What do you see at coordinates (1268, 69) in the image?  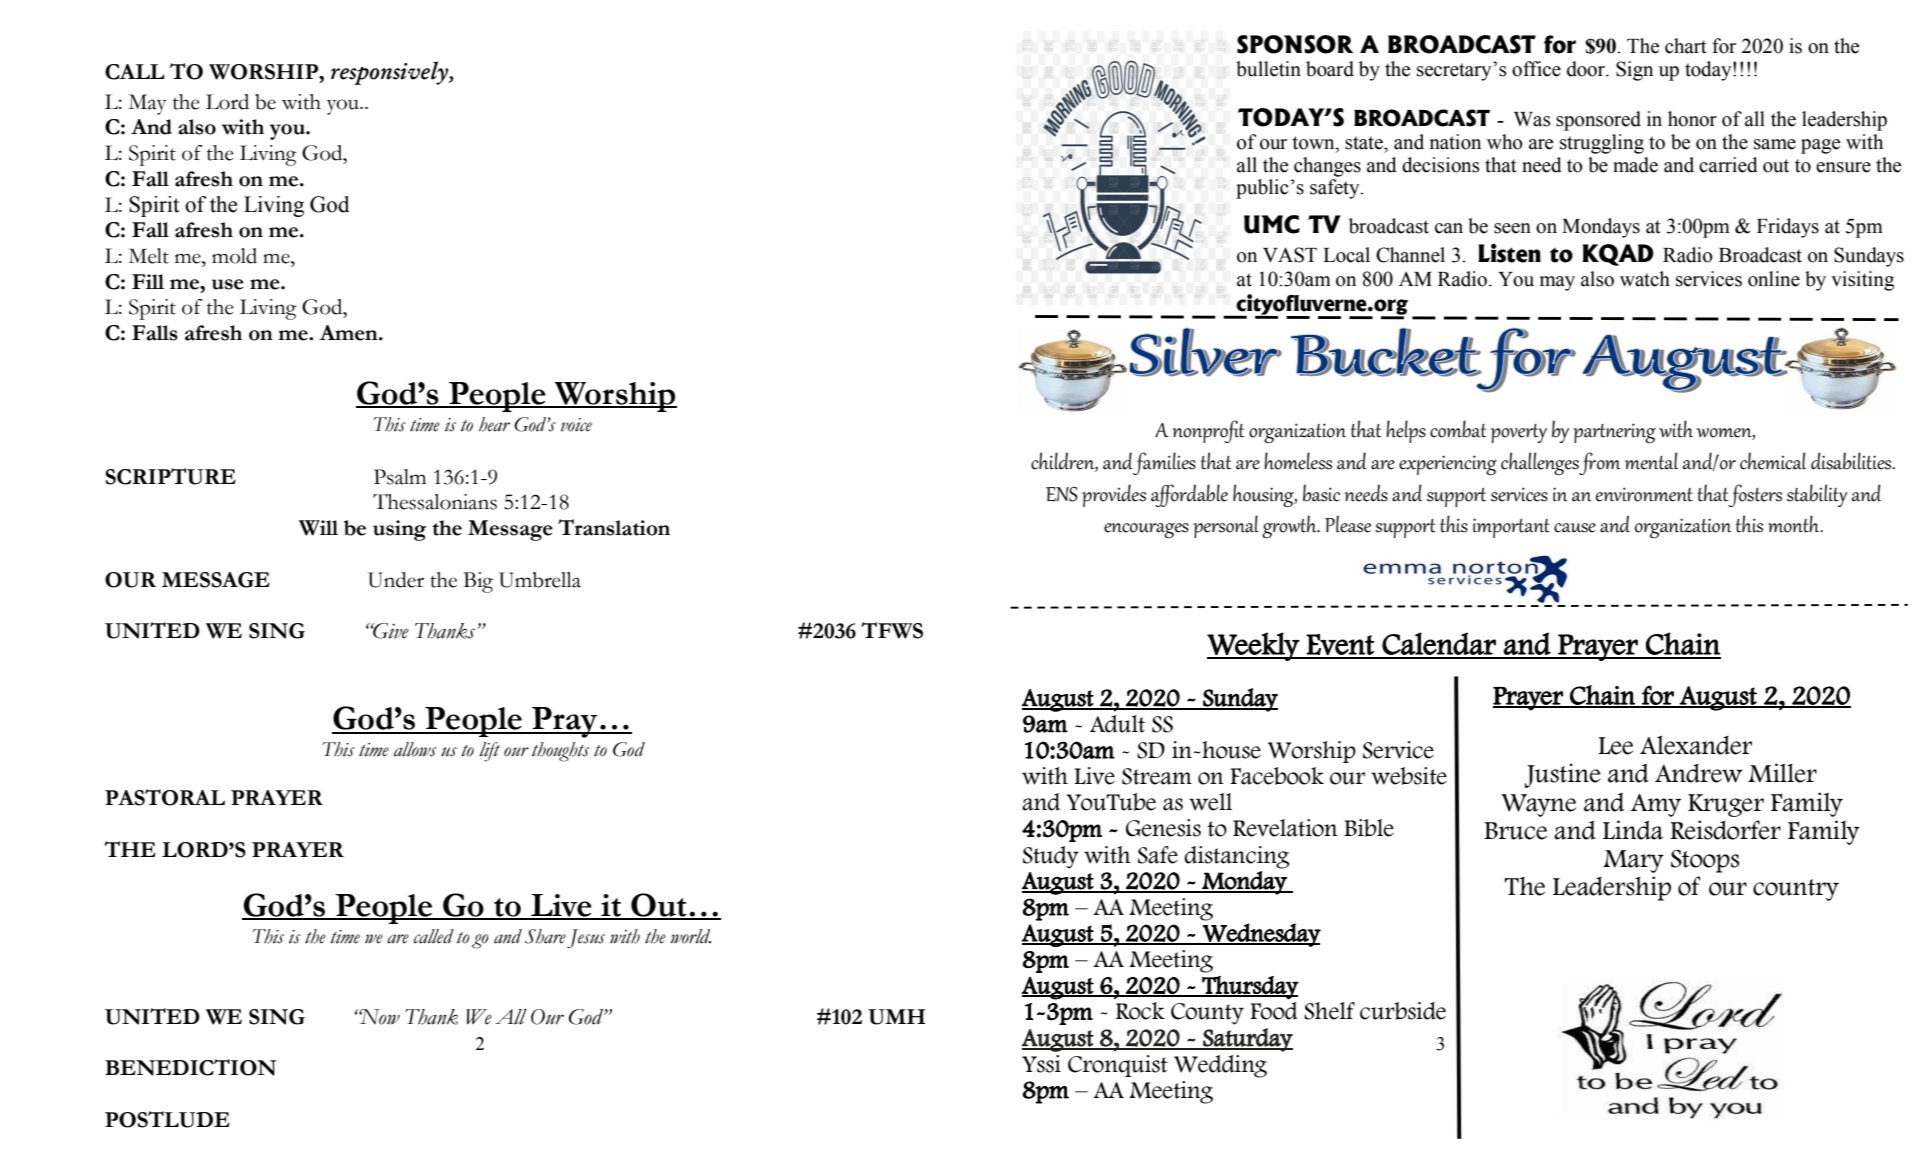 I see `bulletin` at bounding box center [1268, 69].
